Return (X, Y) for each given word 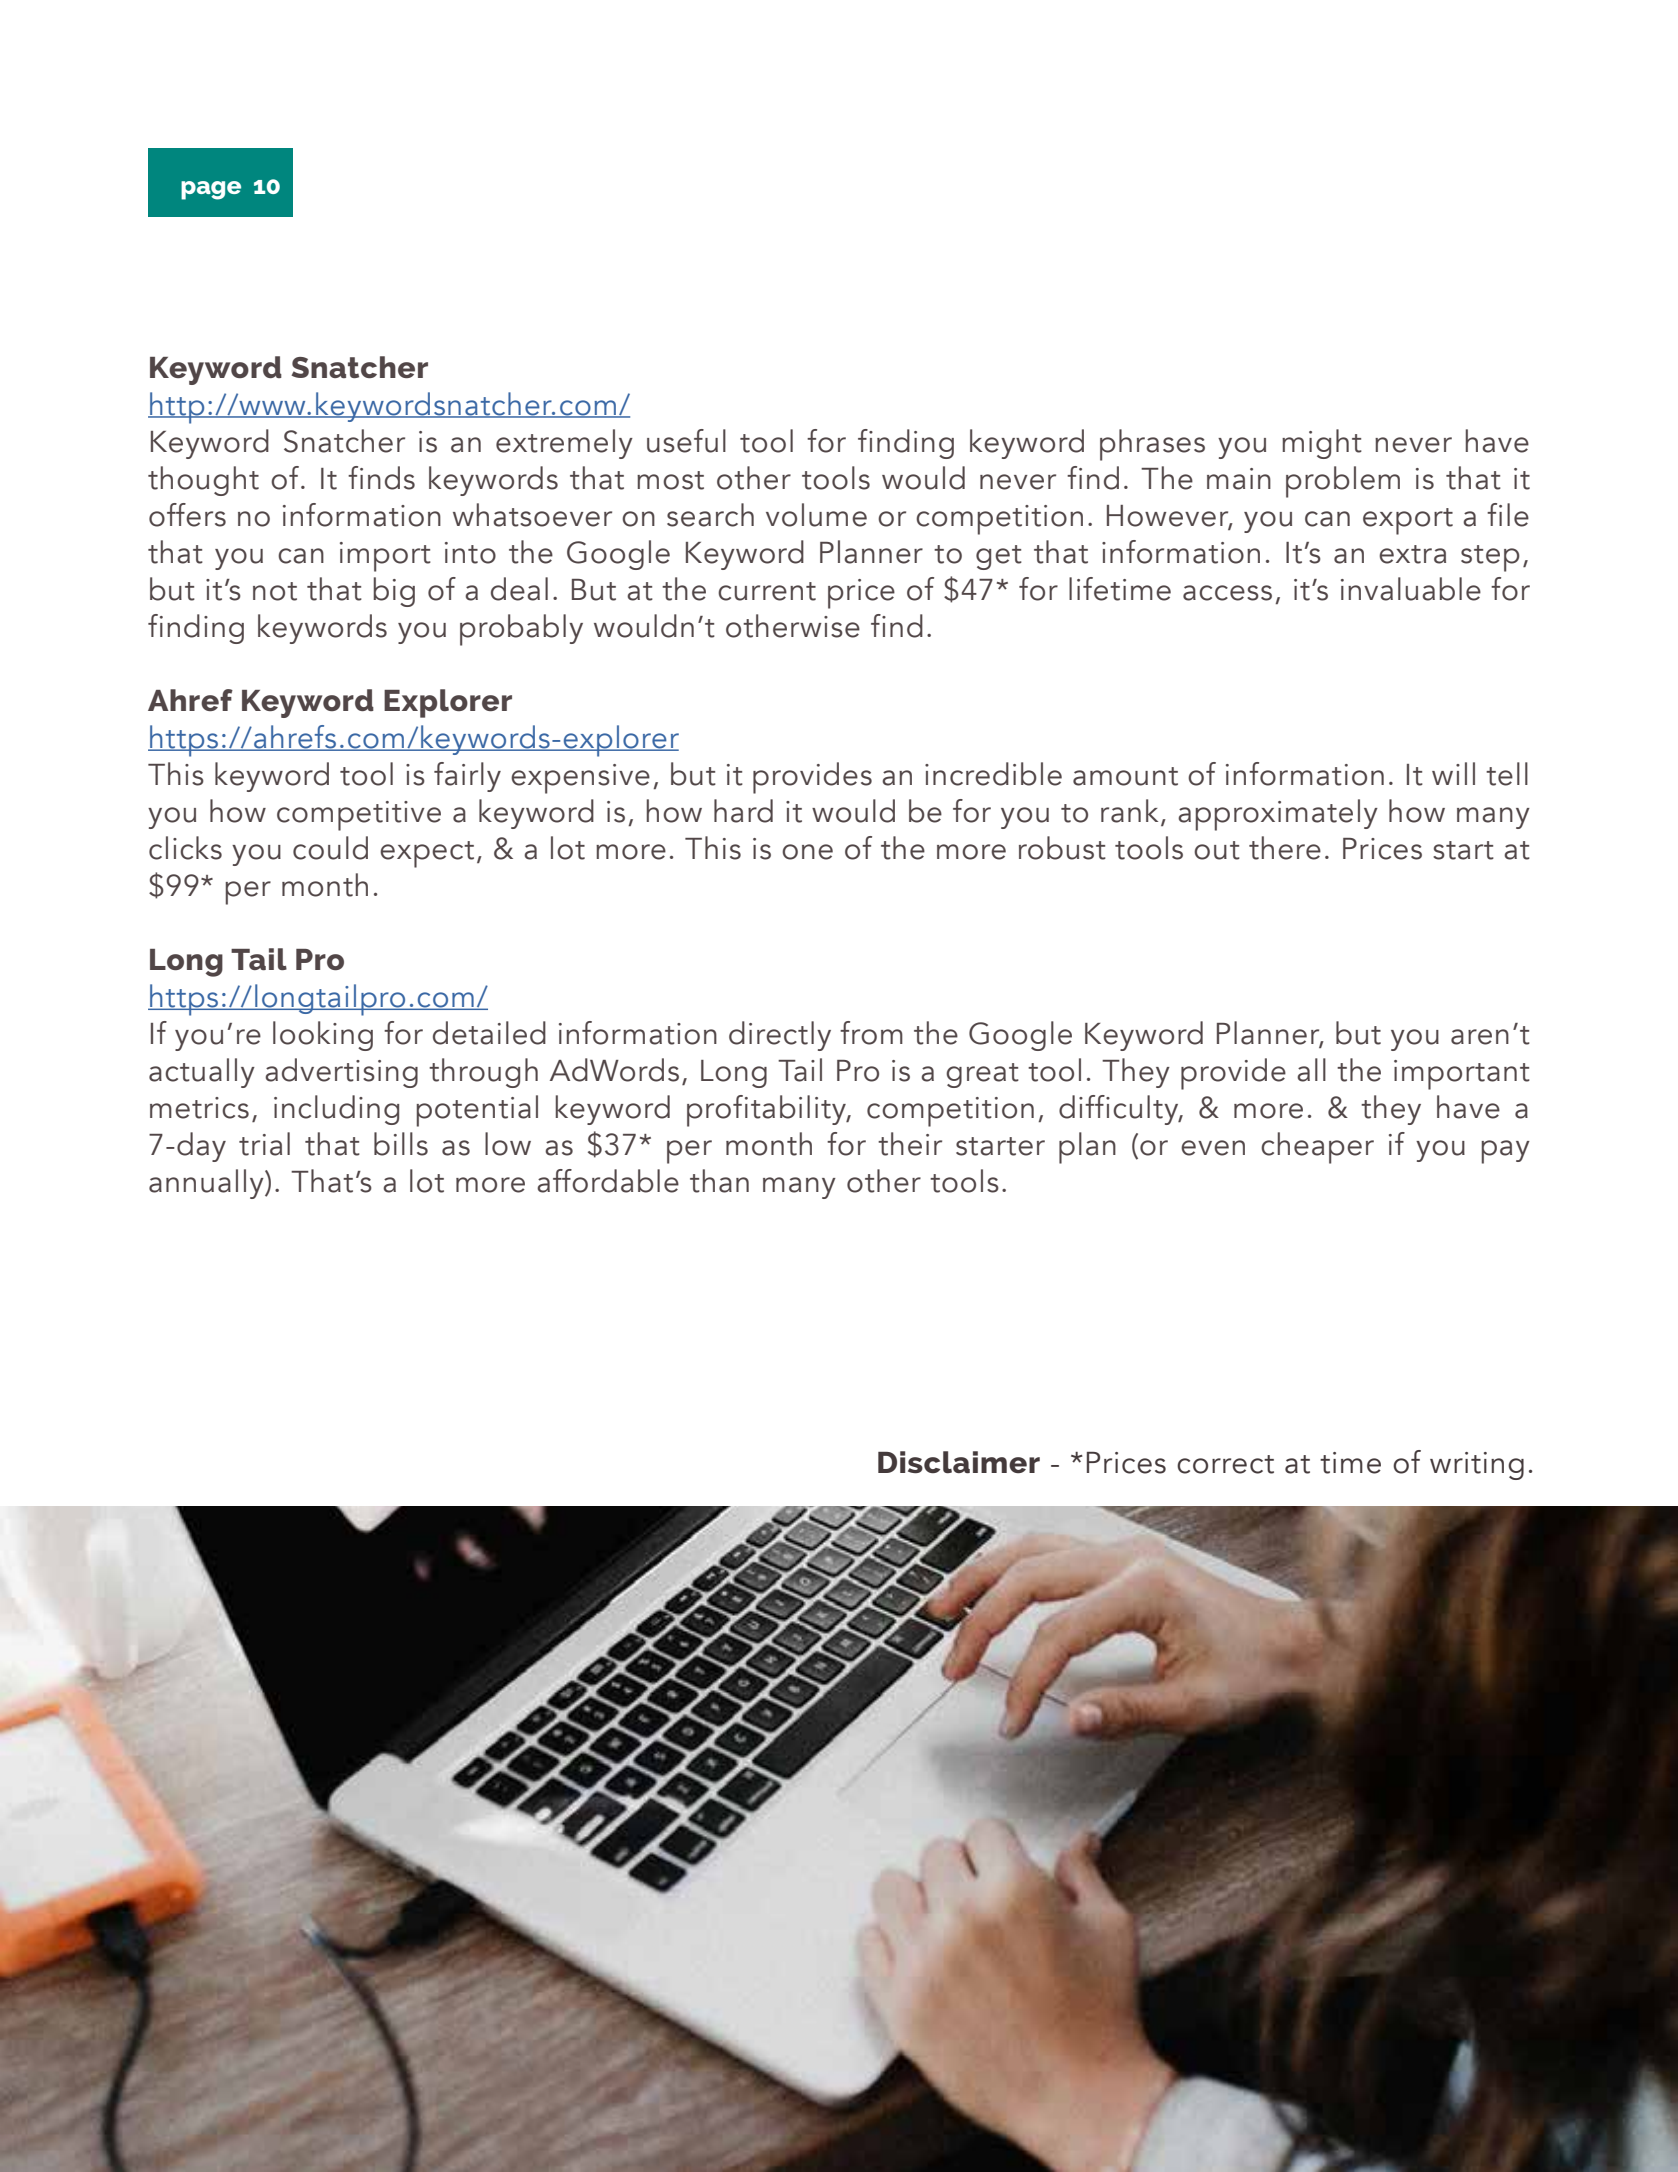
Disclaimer (959, 1462)
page (211, 190)
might (1322, 444)
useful (686, 441)
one (807, 852)
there (1285, 848)
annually (207, 1184)
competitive (359, 816)
